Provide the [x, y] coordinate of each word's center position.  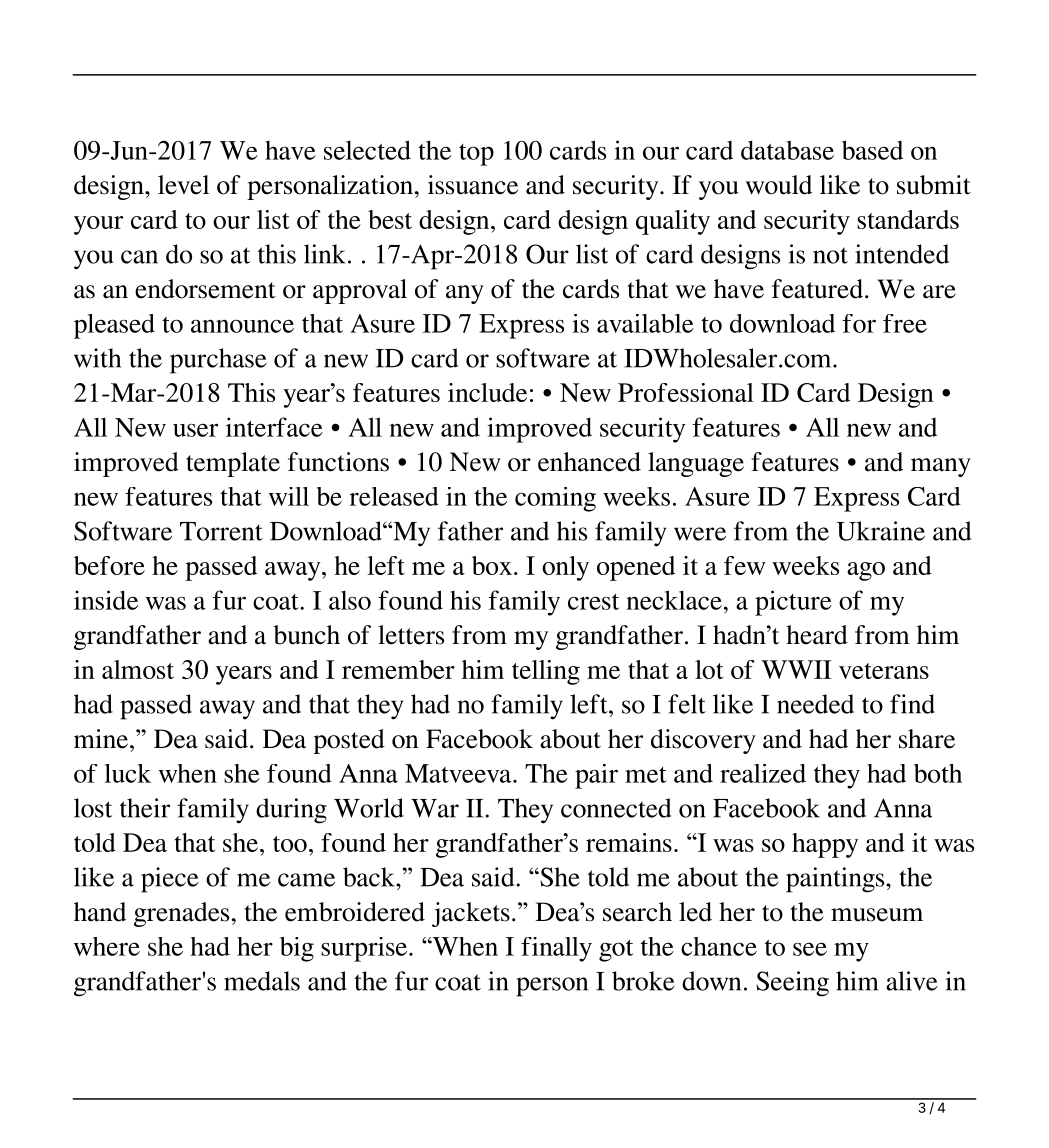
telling [546, 672]
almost [138, 669]
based [872, 150]
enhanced [589, 462]
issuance [473, 185]
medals [262, 981]
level [183, 185]
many [941, 467]
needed [815, 704]
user [195, 430]
